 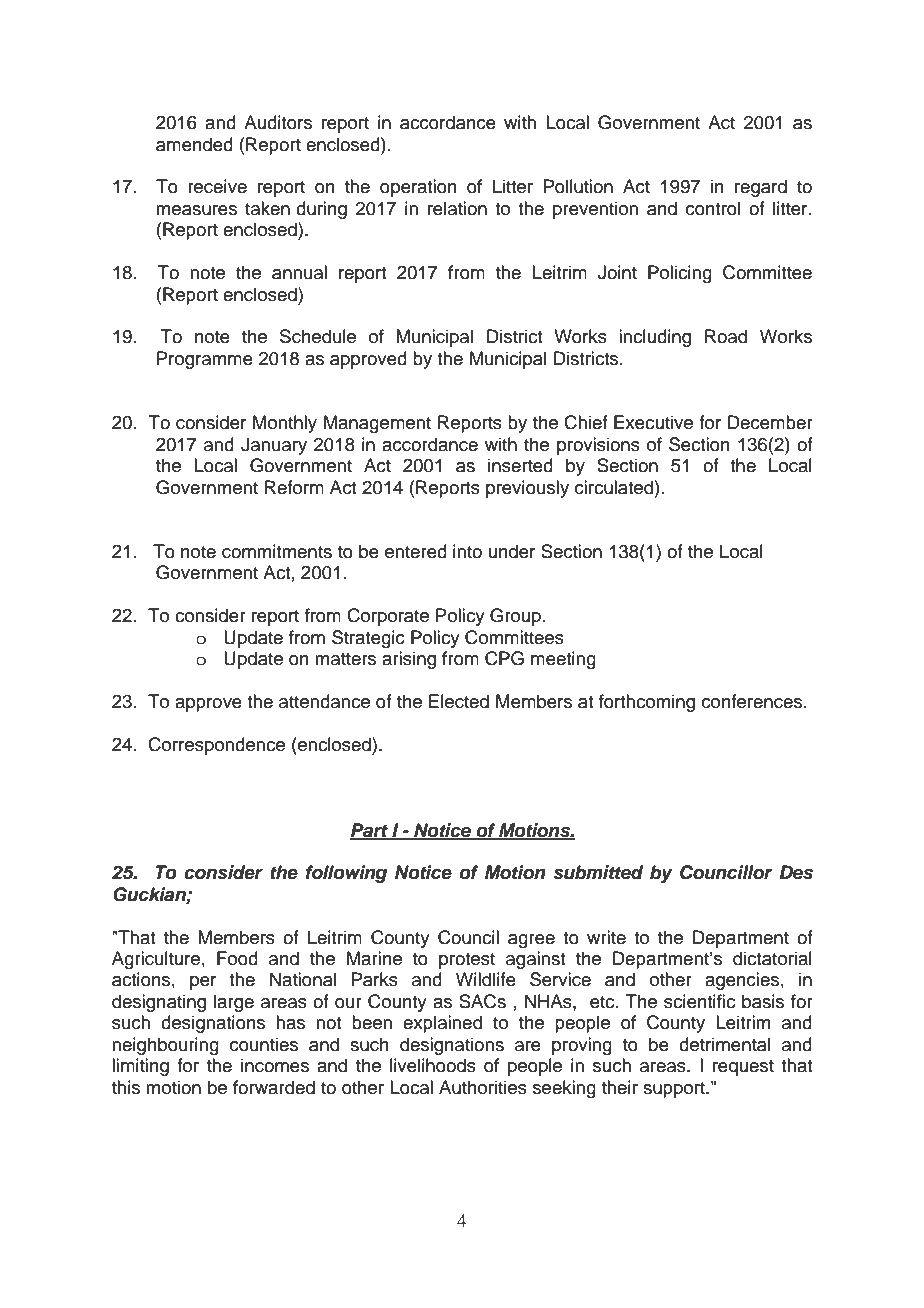 I want to click on amended, so click(x=194, y=144).
